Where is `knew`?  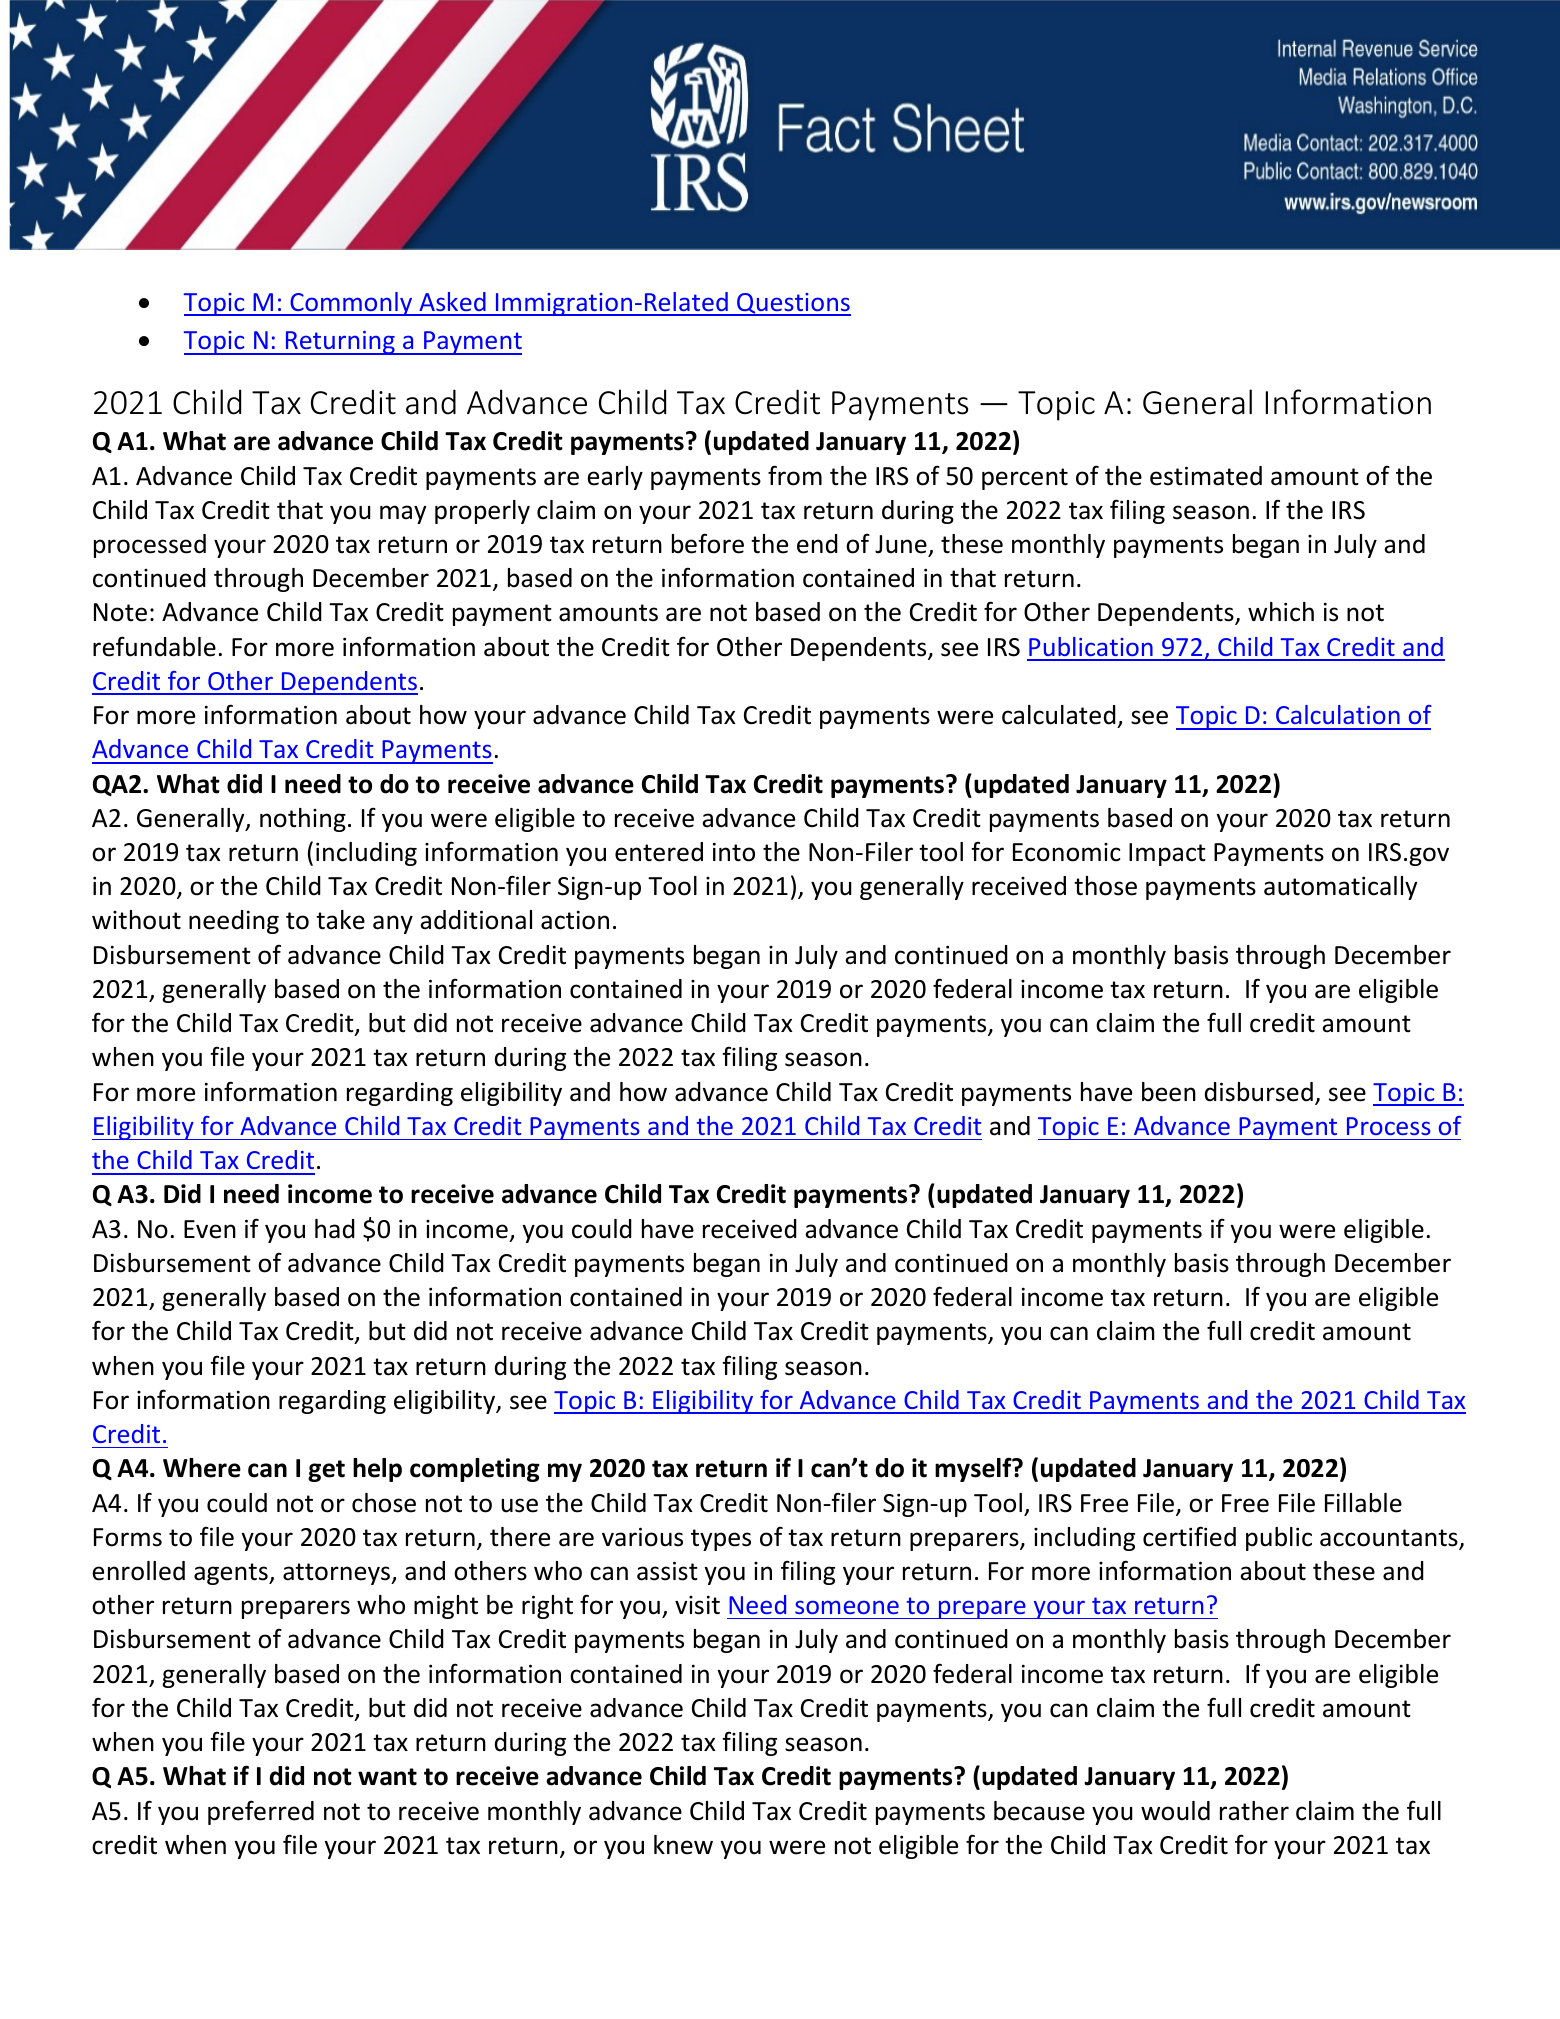 knew is located at coordinates (683, 1845).
